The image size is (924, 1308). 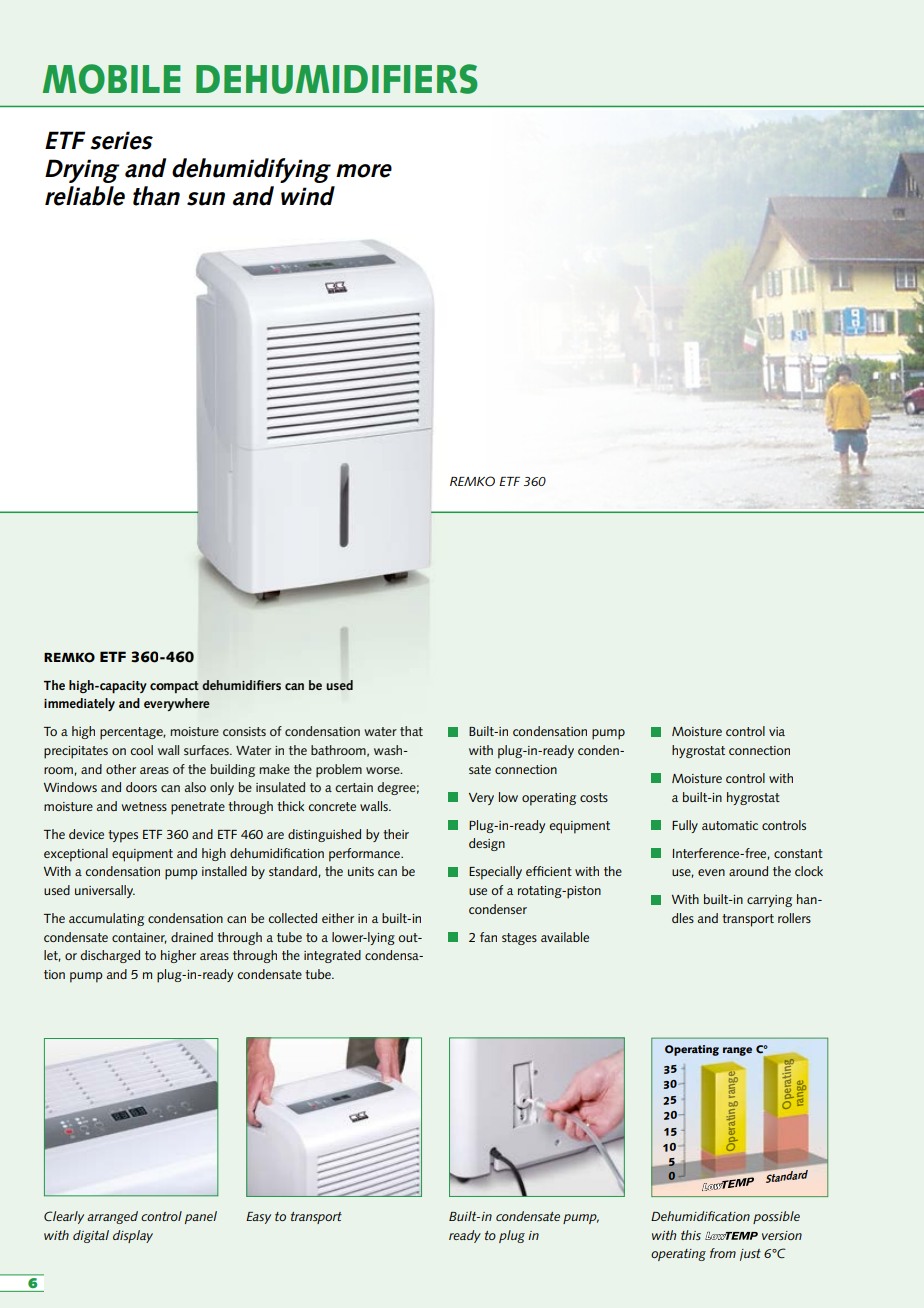 I want to click on Easy, so click(x=258, y=1218).
